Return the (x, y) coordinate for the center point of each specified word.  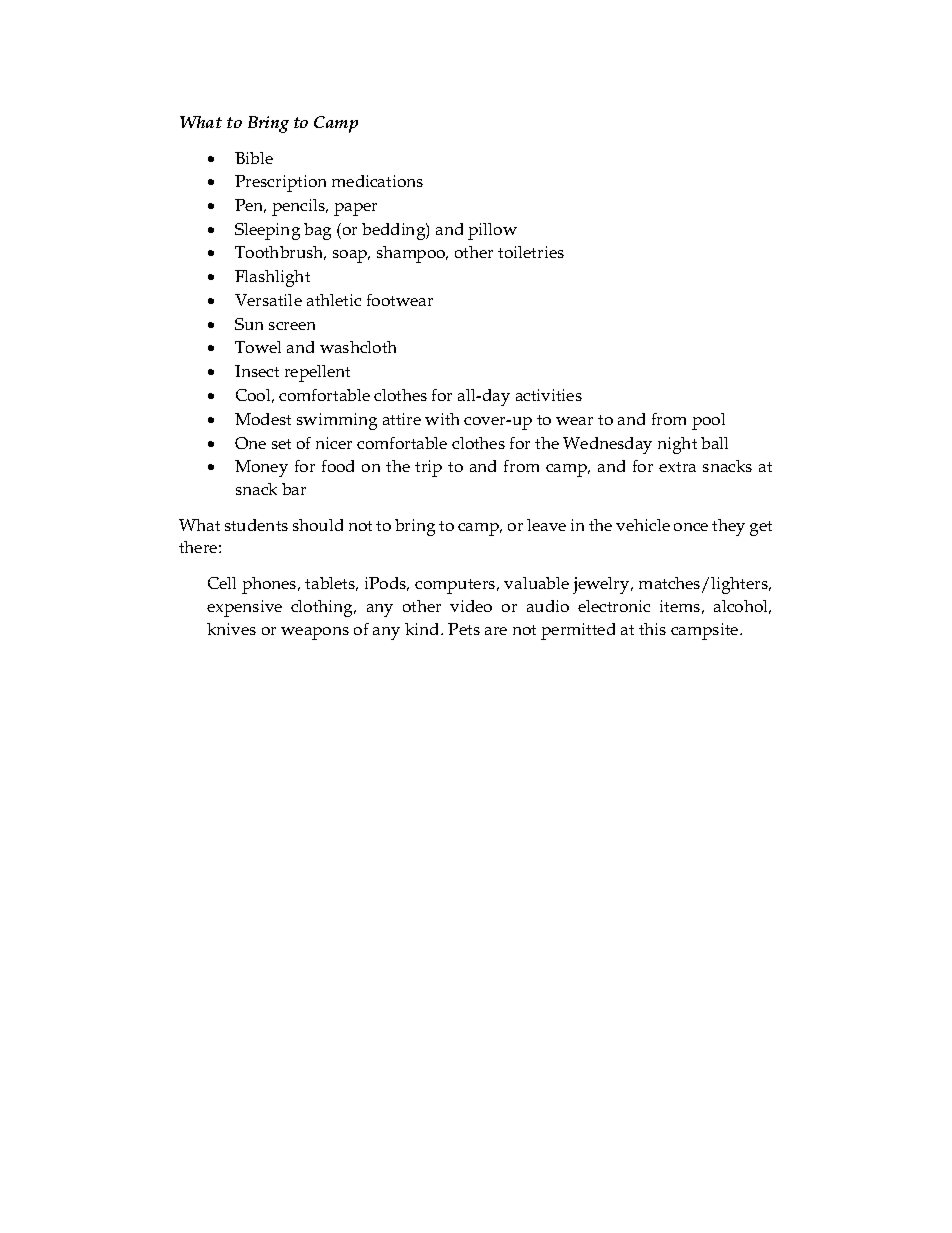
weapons (315, 633)
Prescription (280, 183)
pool (708, 421)
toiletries (531, 252)
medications (377, 181)
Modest (263, 419)
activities (549, 395)
